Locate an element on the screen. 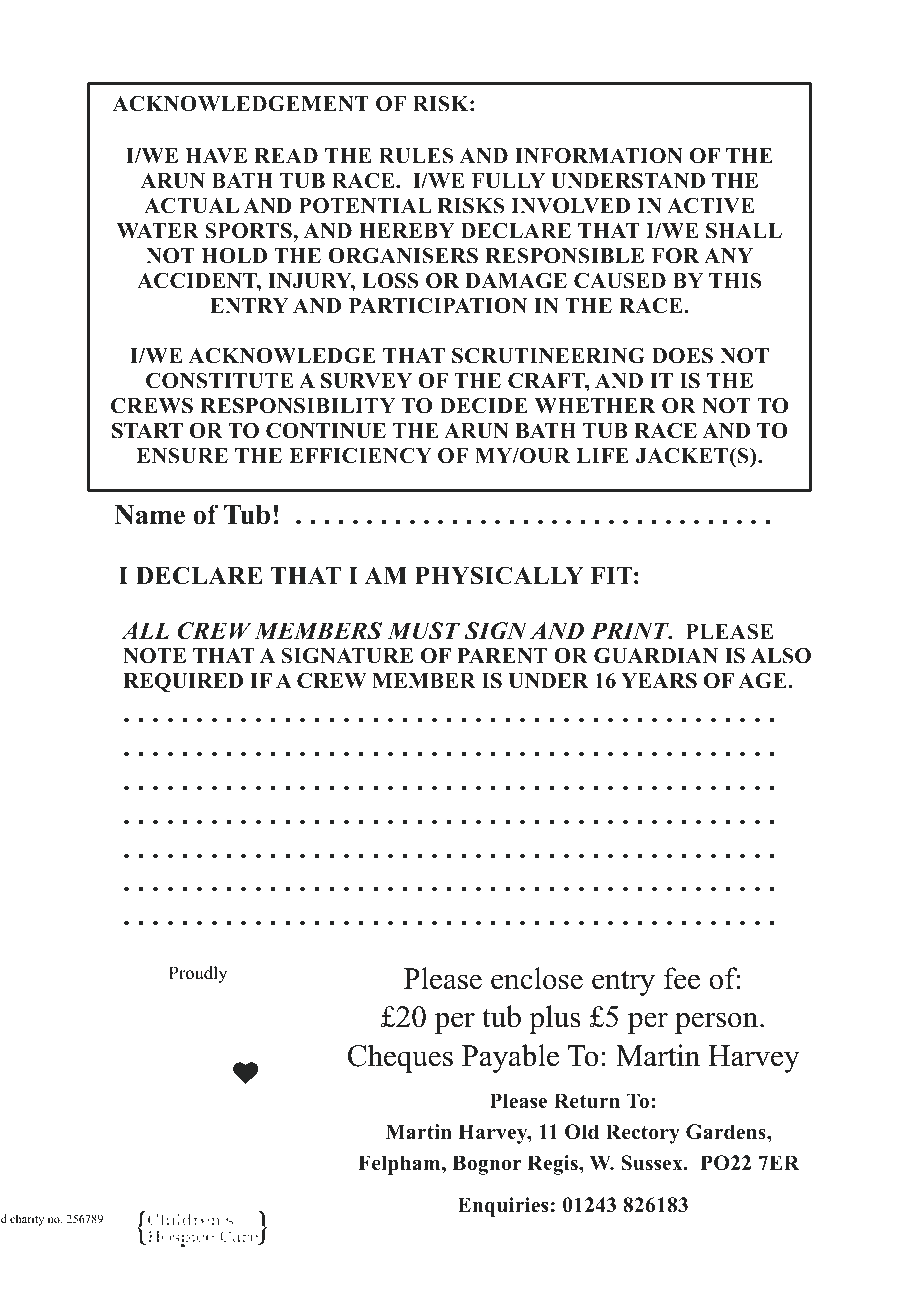  ACTIVE is located at coordinates (710, 205).
